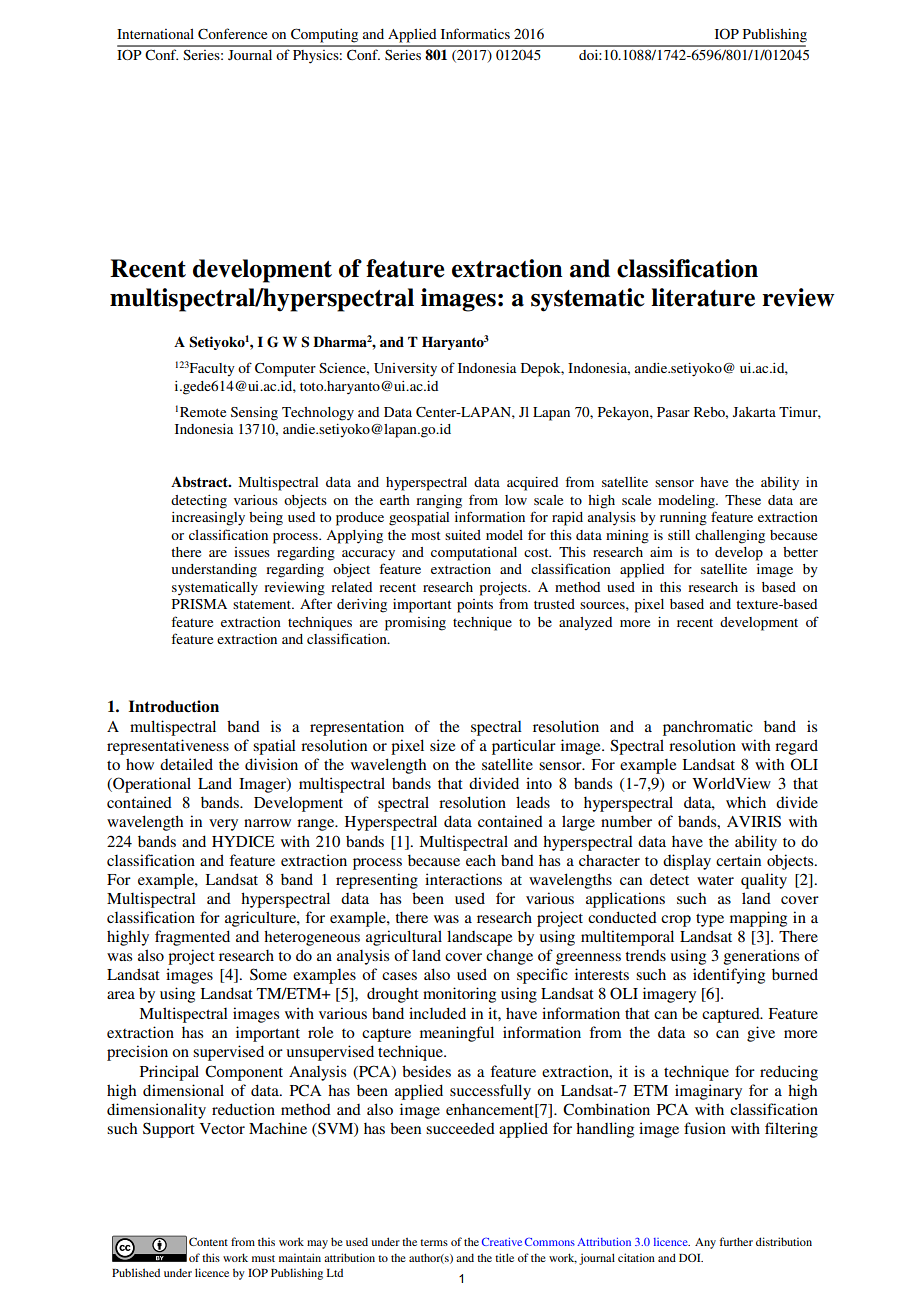  What do you see at coordinates (439, 502) in the page?
I see `ranging` at bounding box center [439, 502].
